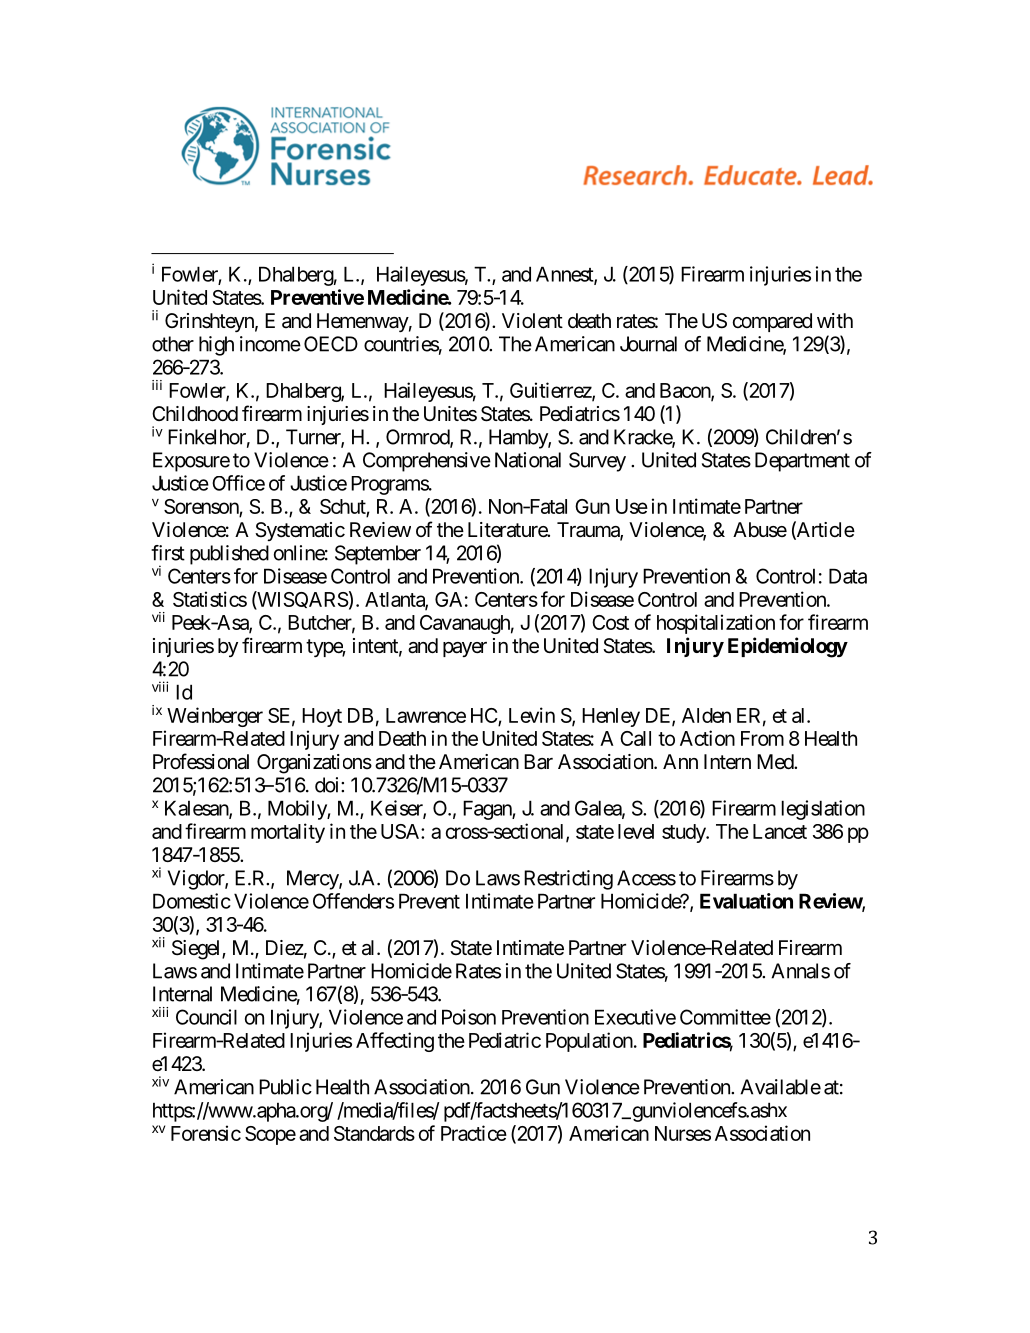 This page has width=1030, height=1333. I want to click on Scope, so click(270, 1135).
